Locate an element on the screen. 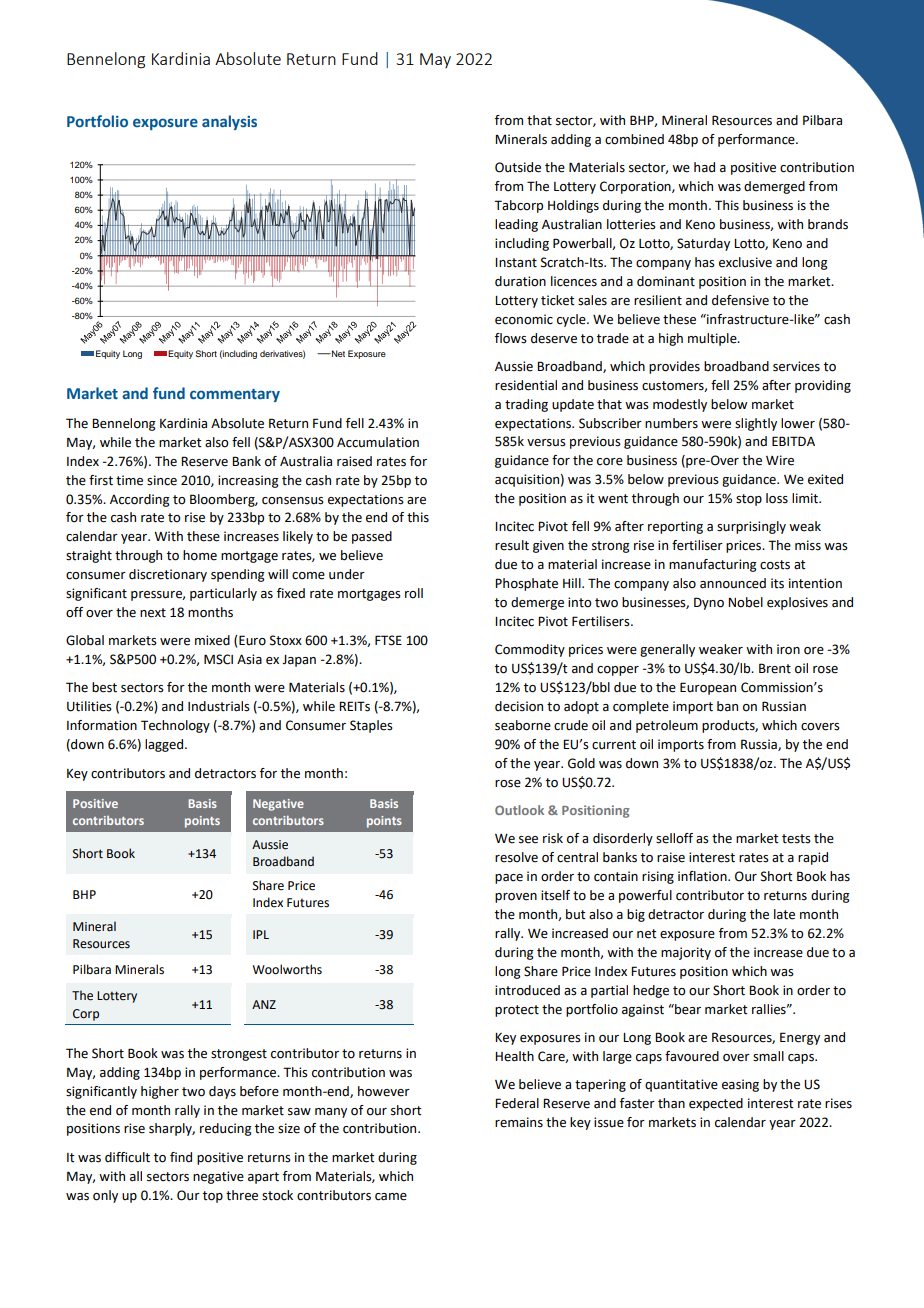  analysis is located at coordinates (229, 122).
